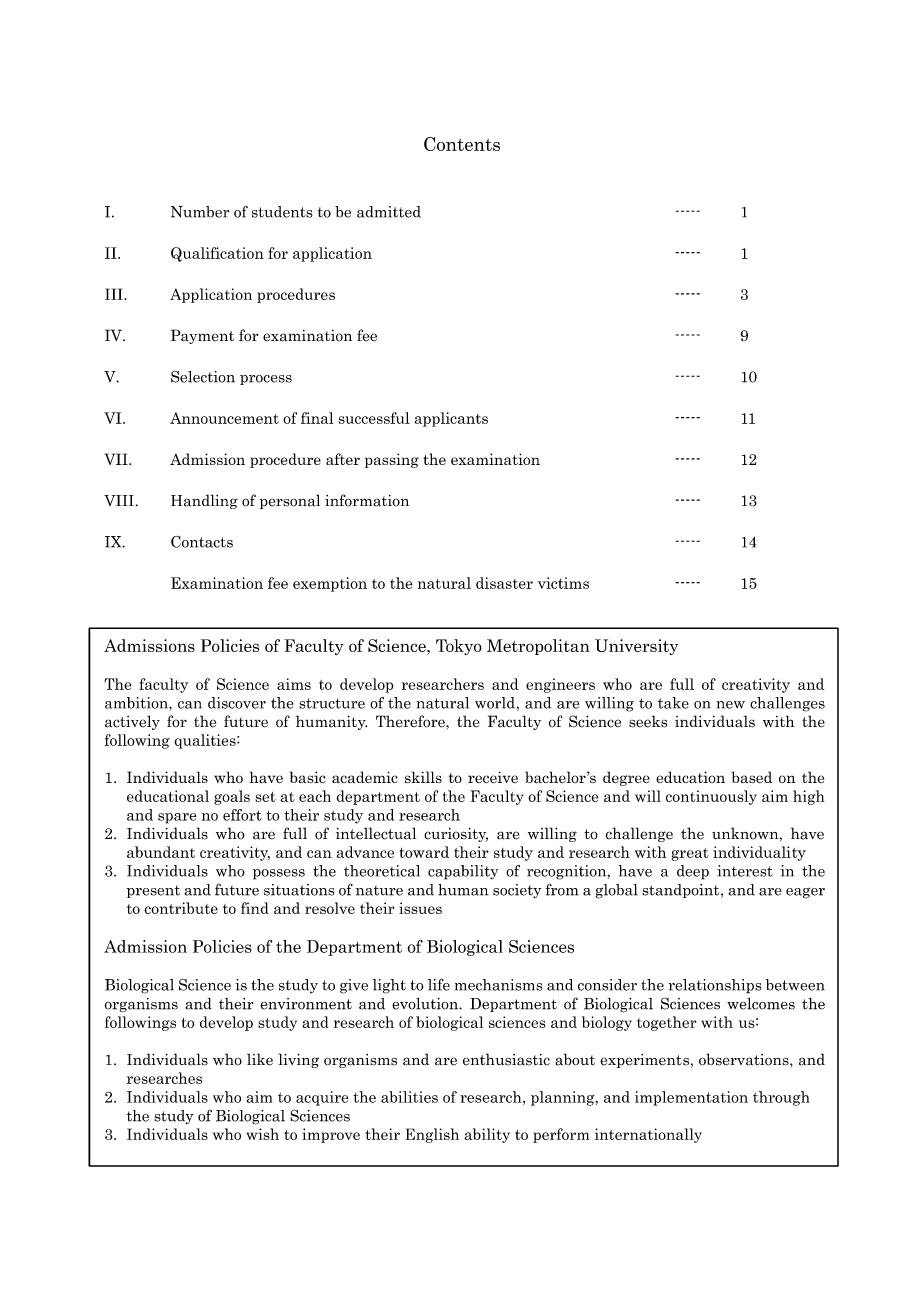 Image resolution: width=924 pixels, height=1308 pixels. I want to click on admitted, so click(389, 212).
